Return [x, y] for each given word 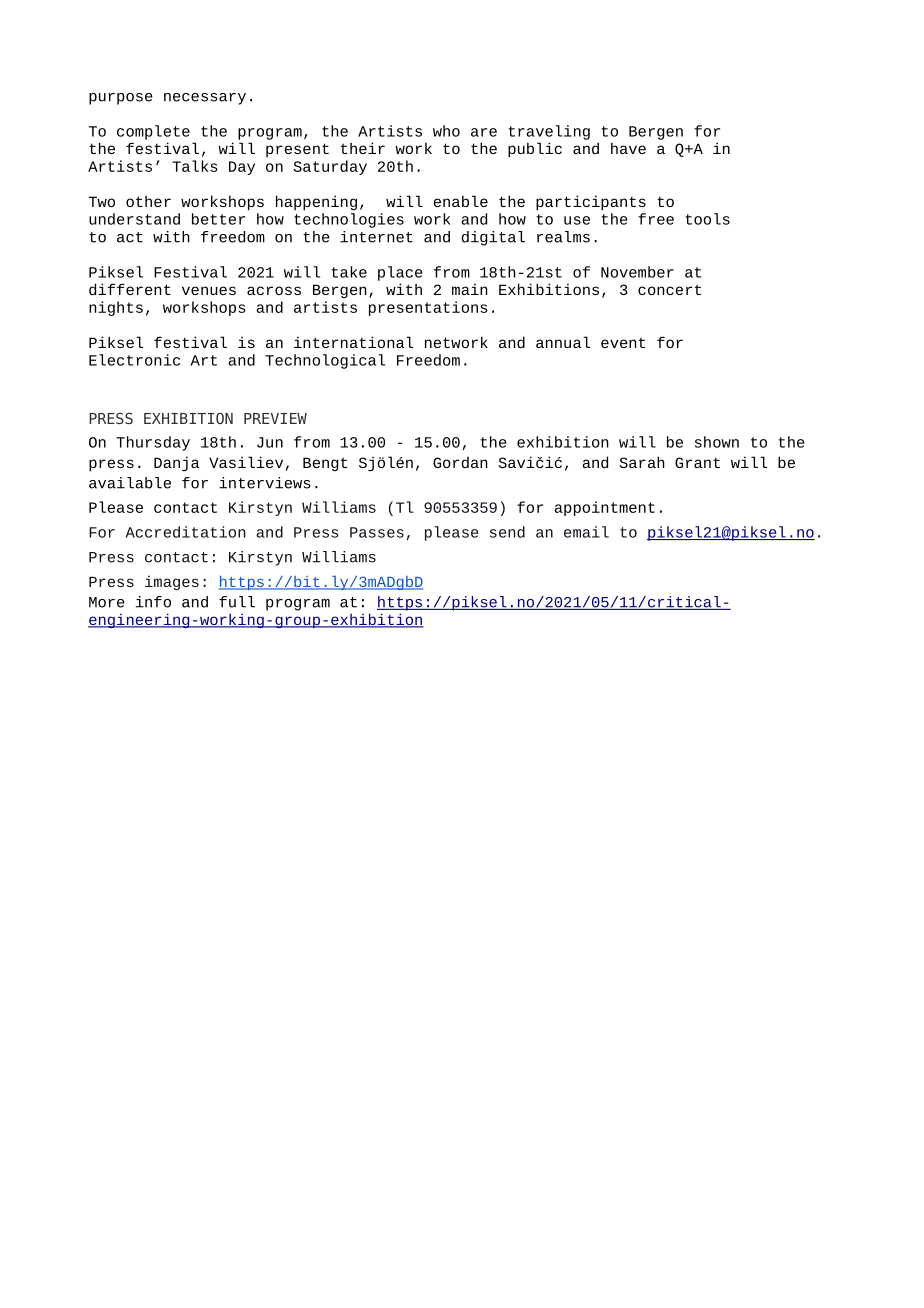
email [586, 532]
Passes [377, 532]
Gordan [460, 462]
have [628, 148]
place [400, 273]
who [446, 131]
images [172, 582]
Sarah [642, 462]
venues [209, 290]
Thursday [153, 443]
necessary [205, 99]
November [637, 272]
